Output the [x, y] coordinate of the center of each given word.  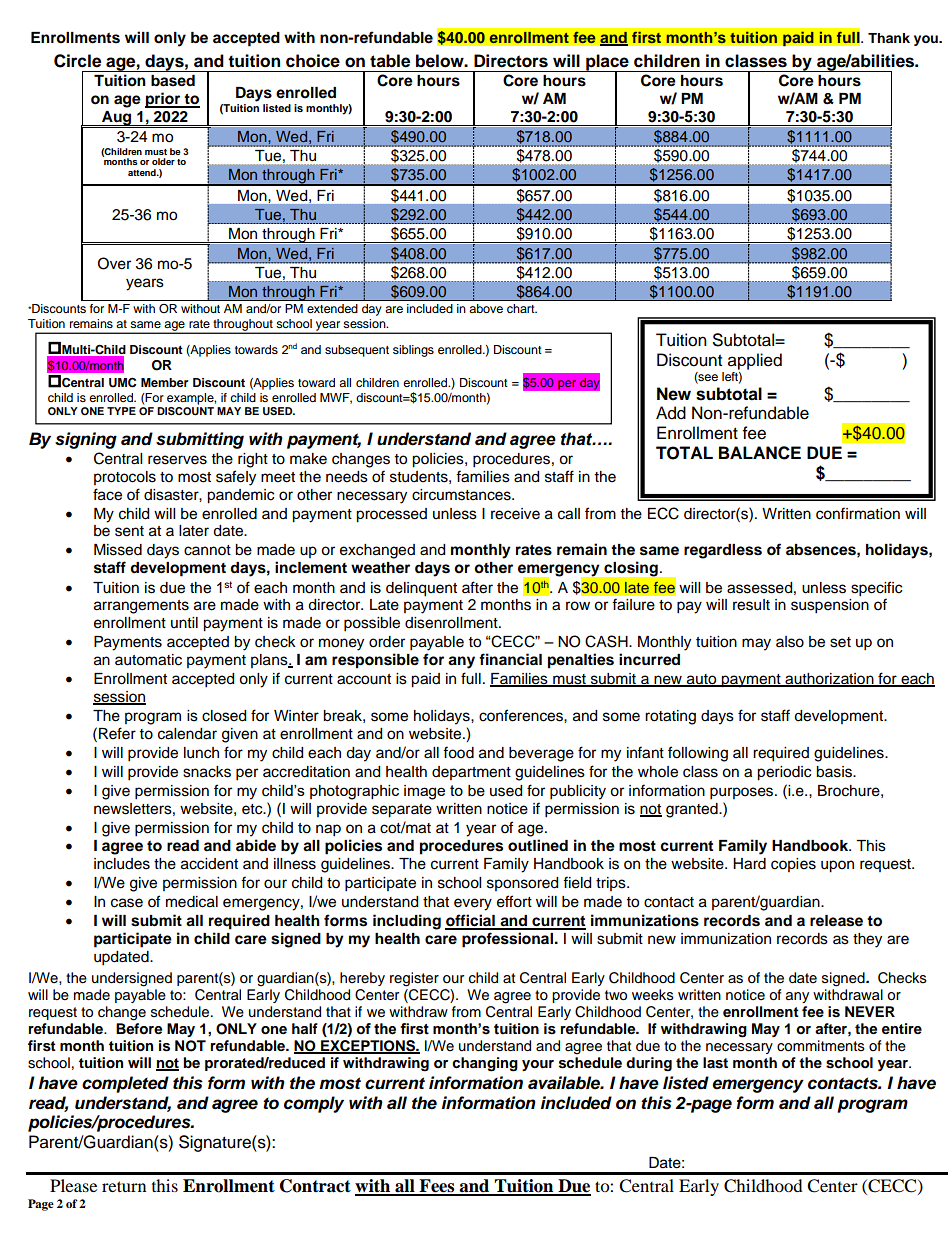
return [124, 1186]
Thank [889, 38]
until [184, 622]
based [173, 81]
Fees [437, 1187]
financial [510, 659]
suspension [830, 606]
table [390, 61]
